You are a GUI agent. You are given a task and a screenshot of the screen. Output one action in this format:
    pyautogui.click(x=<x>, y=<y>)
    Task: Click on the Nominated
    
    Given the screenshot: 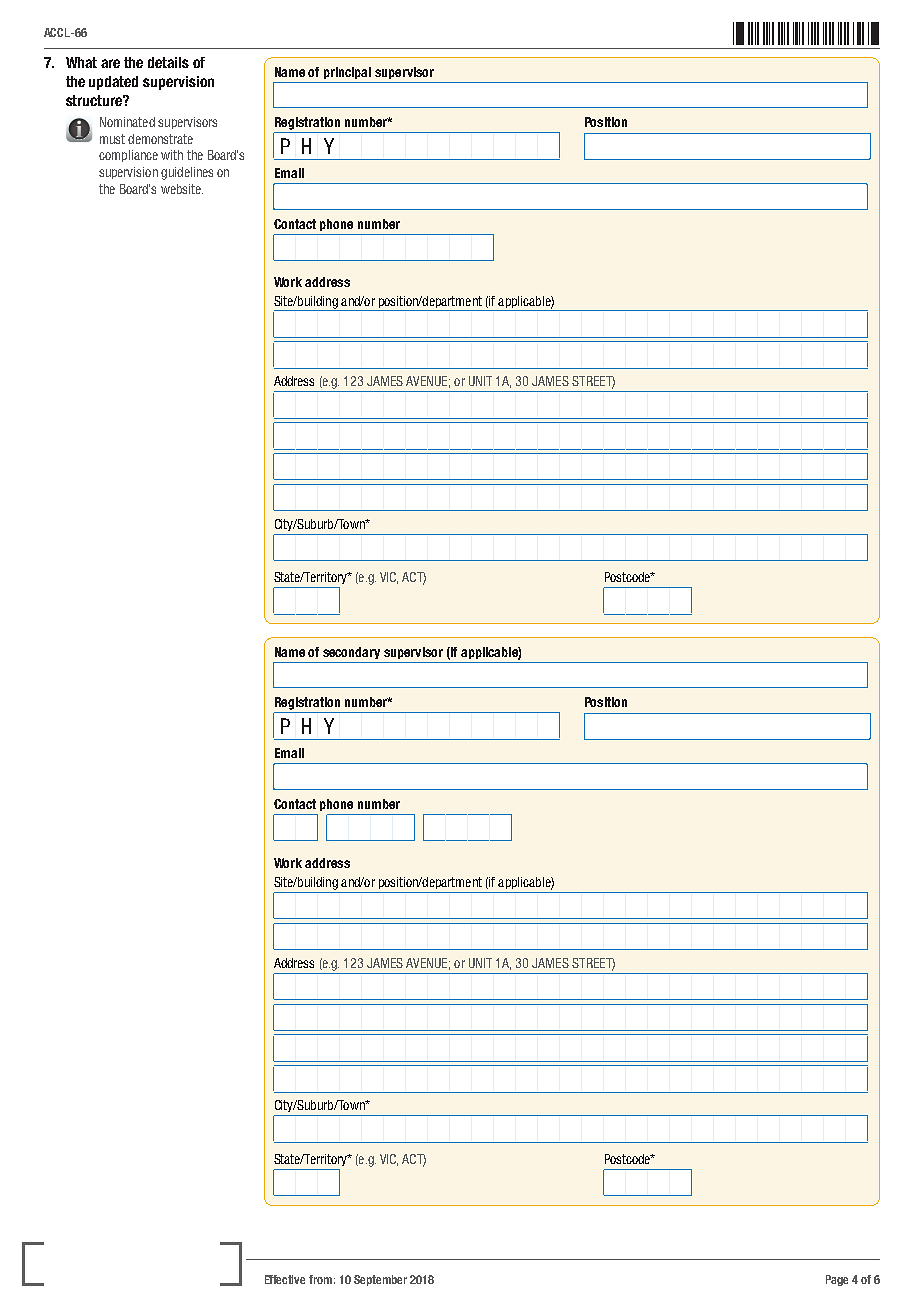 What is the action you would take?
    pyautogui.click(x=127, y=122)
